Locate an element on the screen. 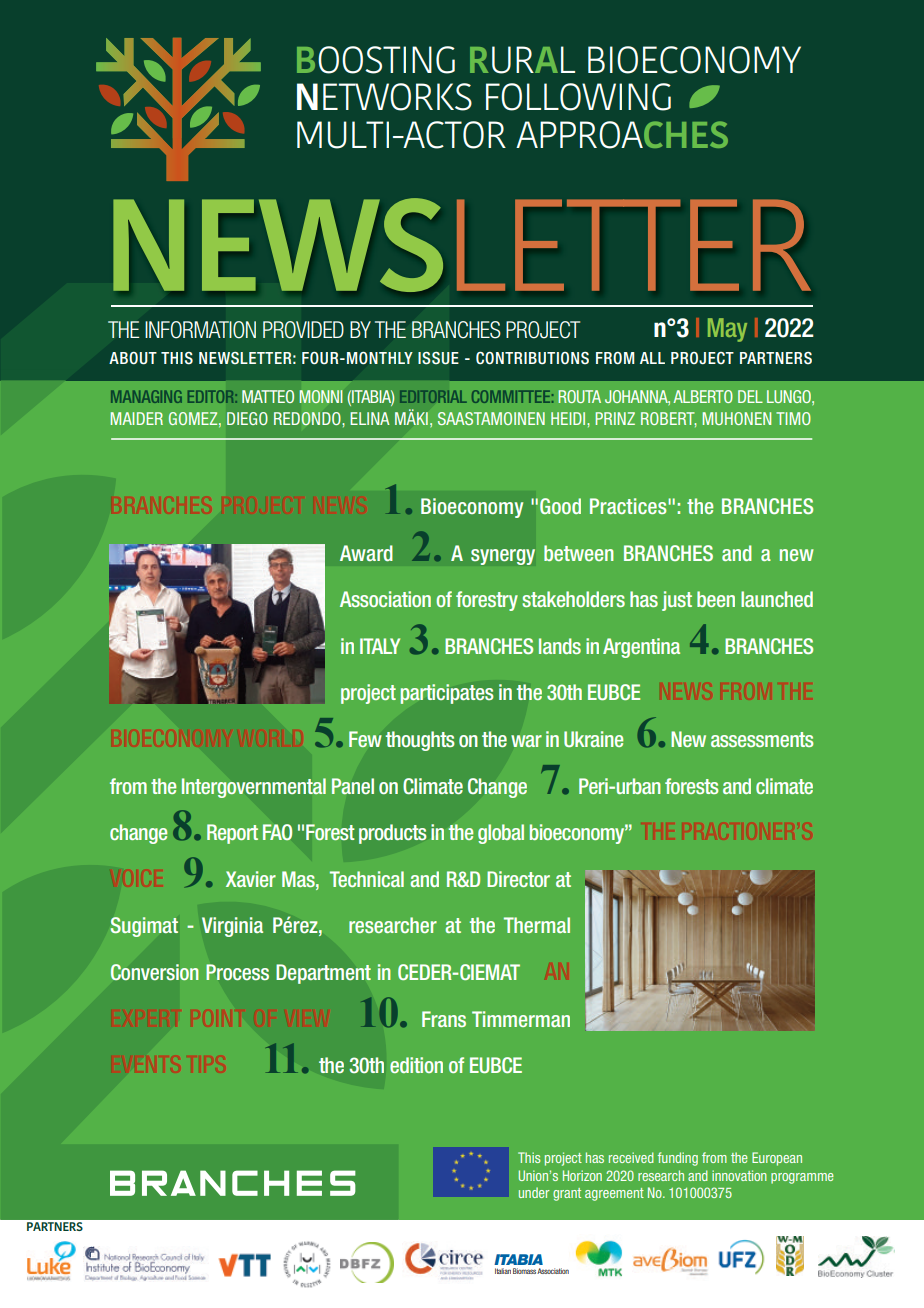 This screenshot has height=1308, width=924. synergy is located at coordinates (503, 557).
